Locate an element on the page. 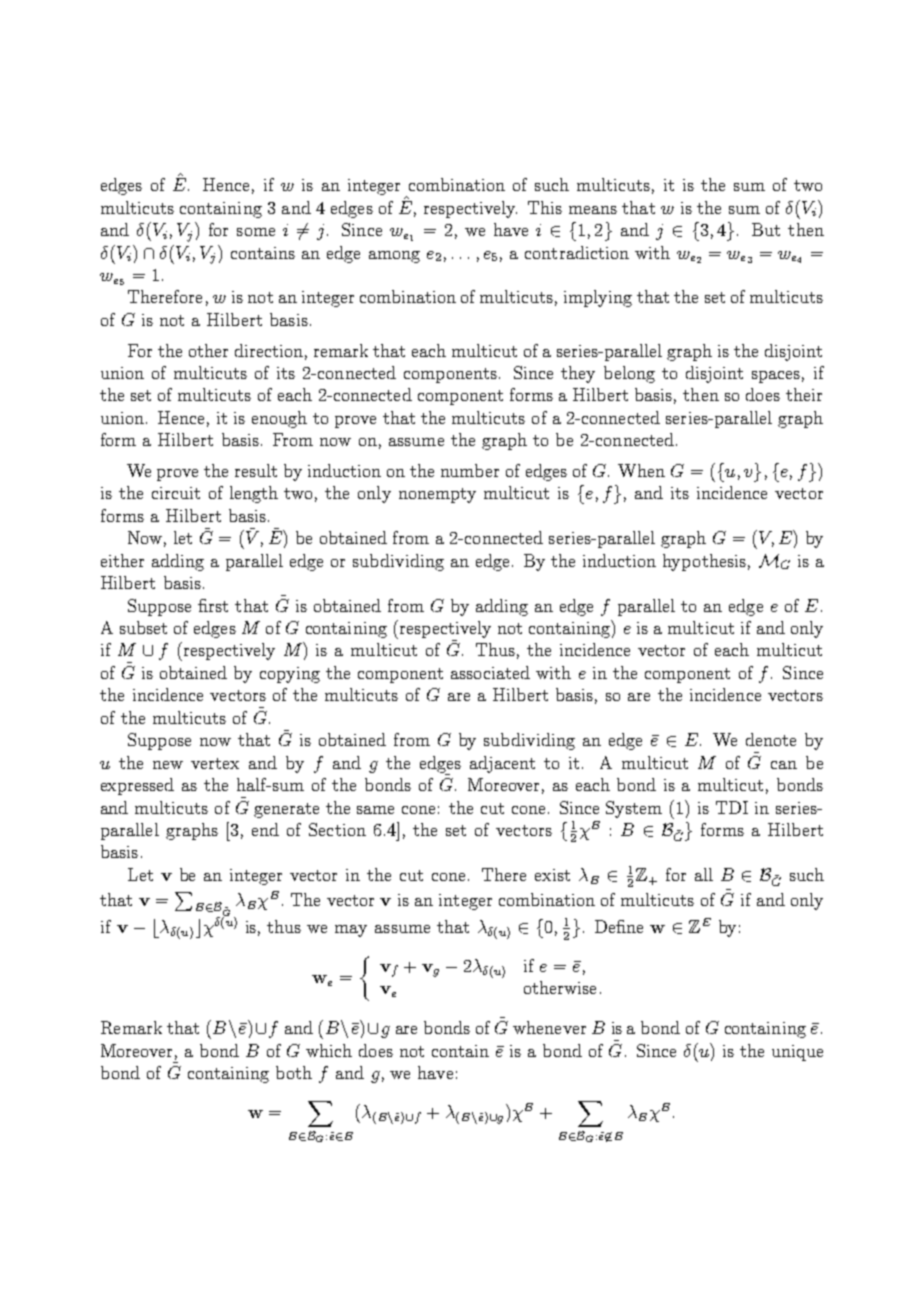 Image resolution: width=924 pixels, height=1308 pixels. But is located at coordinates (766, 229).
